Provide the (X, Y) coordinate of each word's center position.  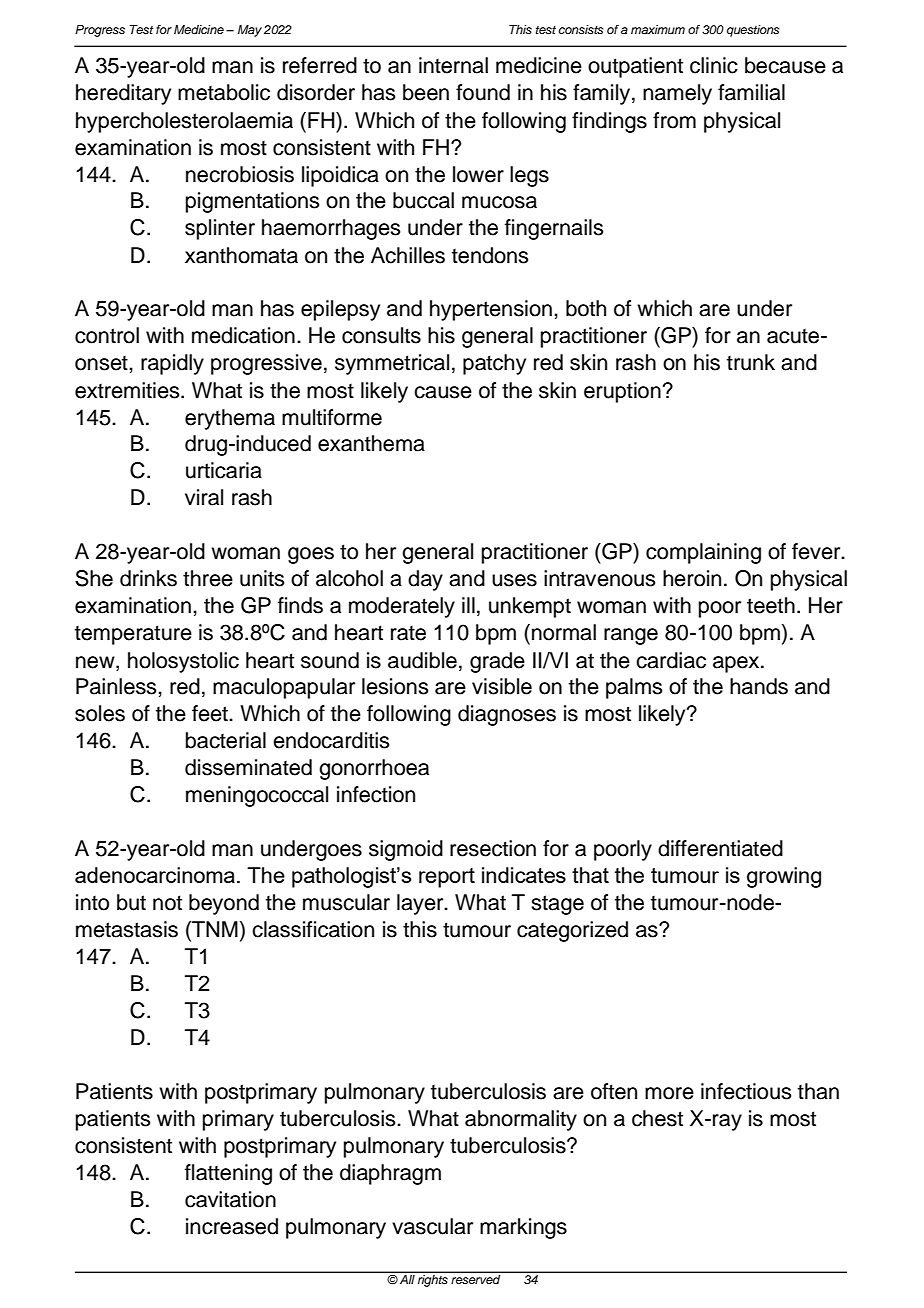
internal (453, 65)
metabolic (224, 92)
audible (422, 660)
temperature (133, 635)
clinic (714, 65)
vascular (432, 1226)
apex (737, 664)
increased (232, 1226)
